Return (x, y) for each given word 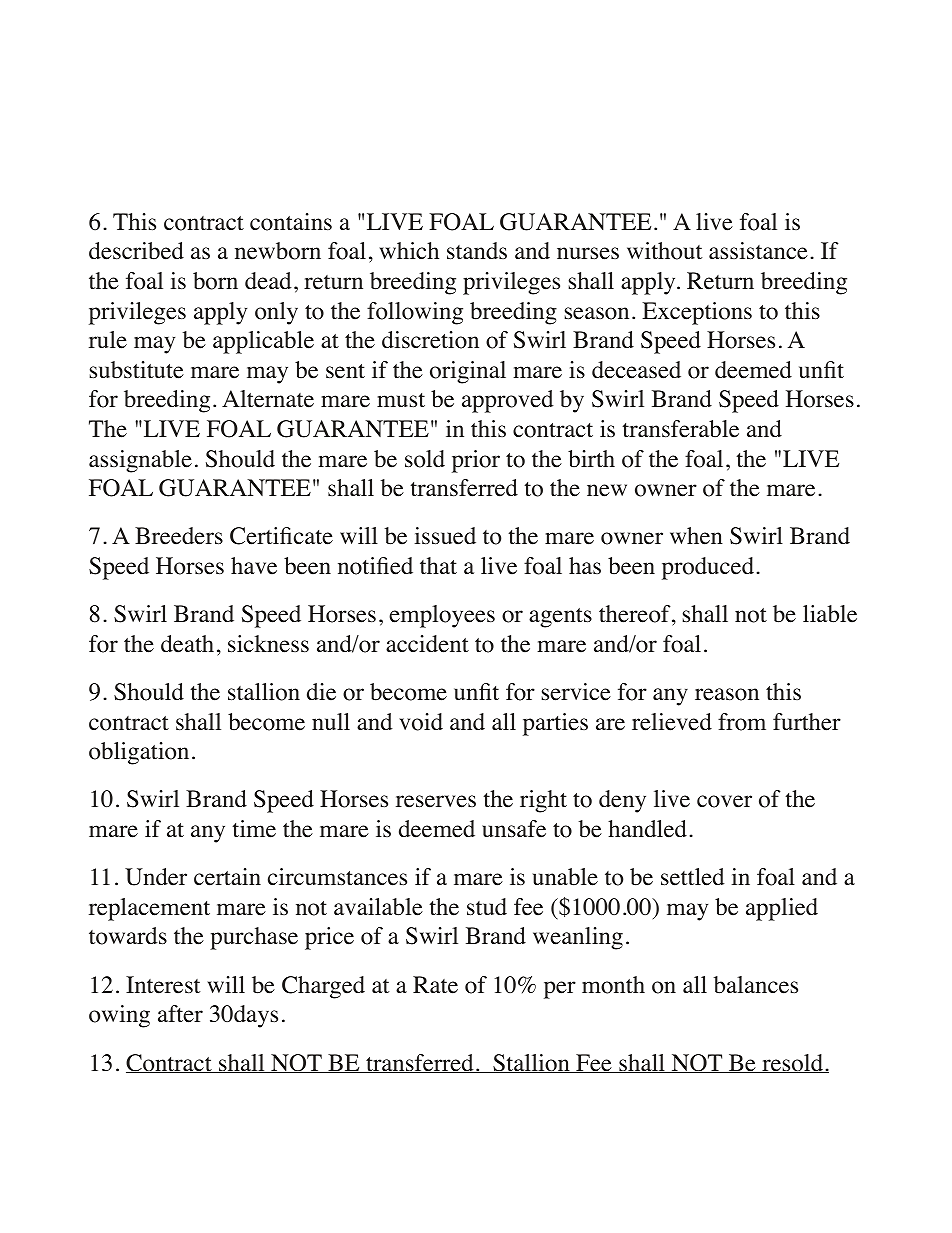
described (136, 251)
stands (477, 251)
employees (442, 616)
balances (756, 985)
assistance (758, 251)
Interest (163, 985)
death (187, 644)
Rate (435, 985)
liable (830, 614)
